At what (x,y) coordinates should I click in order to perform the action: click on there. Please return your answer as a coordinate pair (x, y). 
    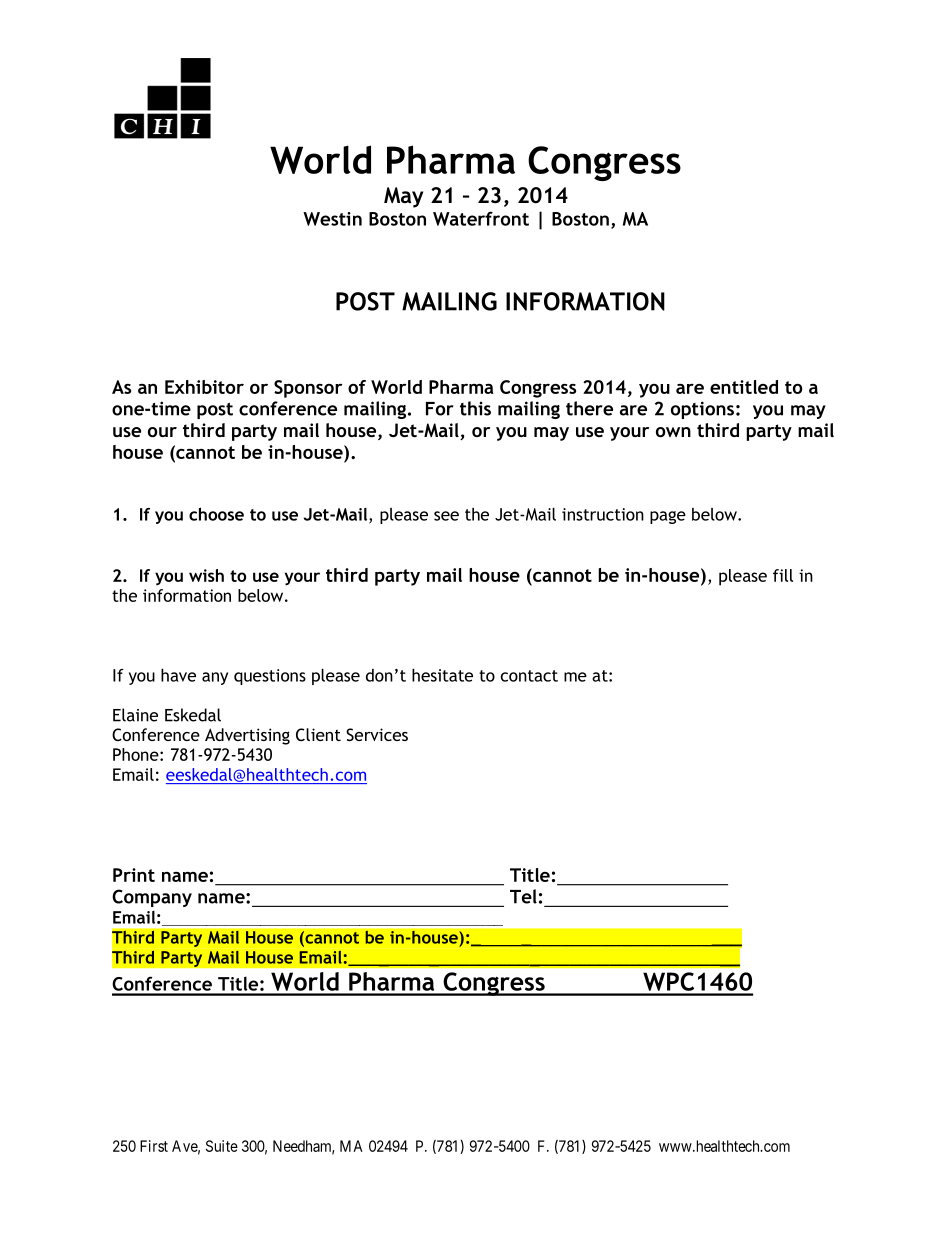
    Looking at the image, I should click on (589, 408).
